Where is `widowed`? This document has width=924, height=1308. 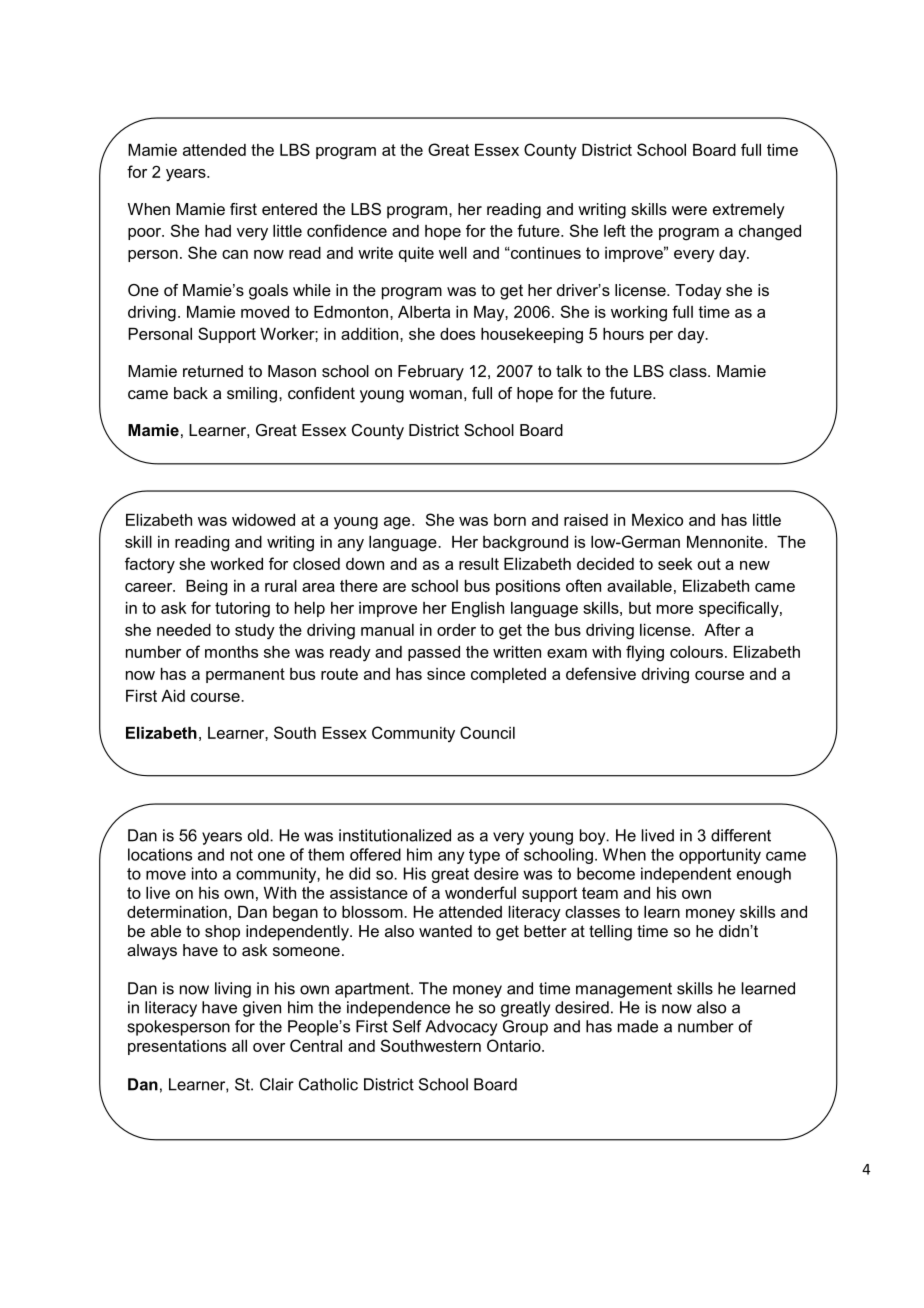
widowed is located at coordinates (263, 520).
